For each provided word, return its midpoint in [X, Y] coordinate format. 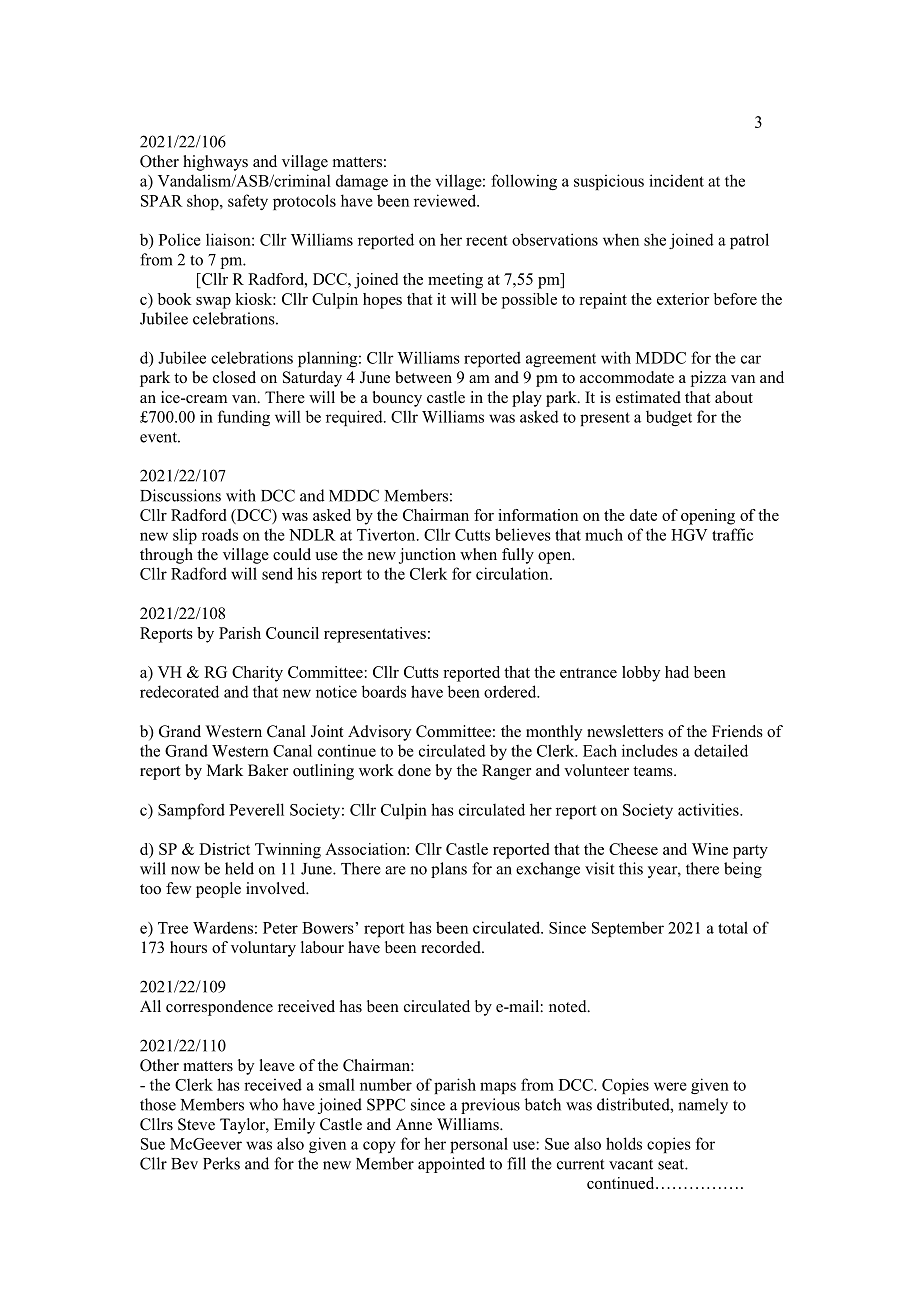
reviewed [446, 200]
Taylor [243, 1126]
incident [676, 180]
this [631, 868]
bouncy [397, 399]
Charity [257, 674]
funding [244, 418]
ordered [511, 691]
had [677, 672]
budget [669, 418]
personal [479, 1145]
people [218, 890]
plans [449, 870]
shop [204, 202]
